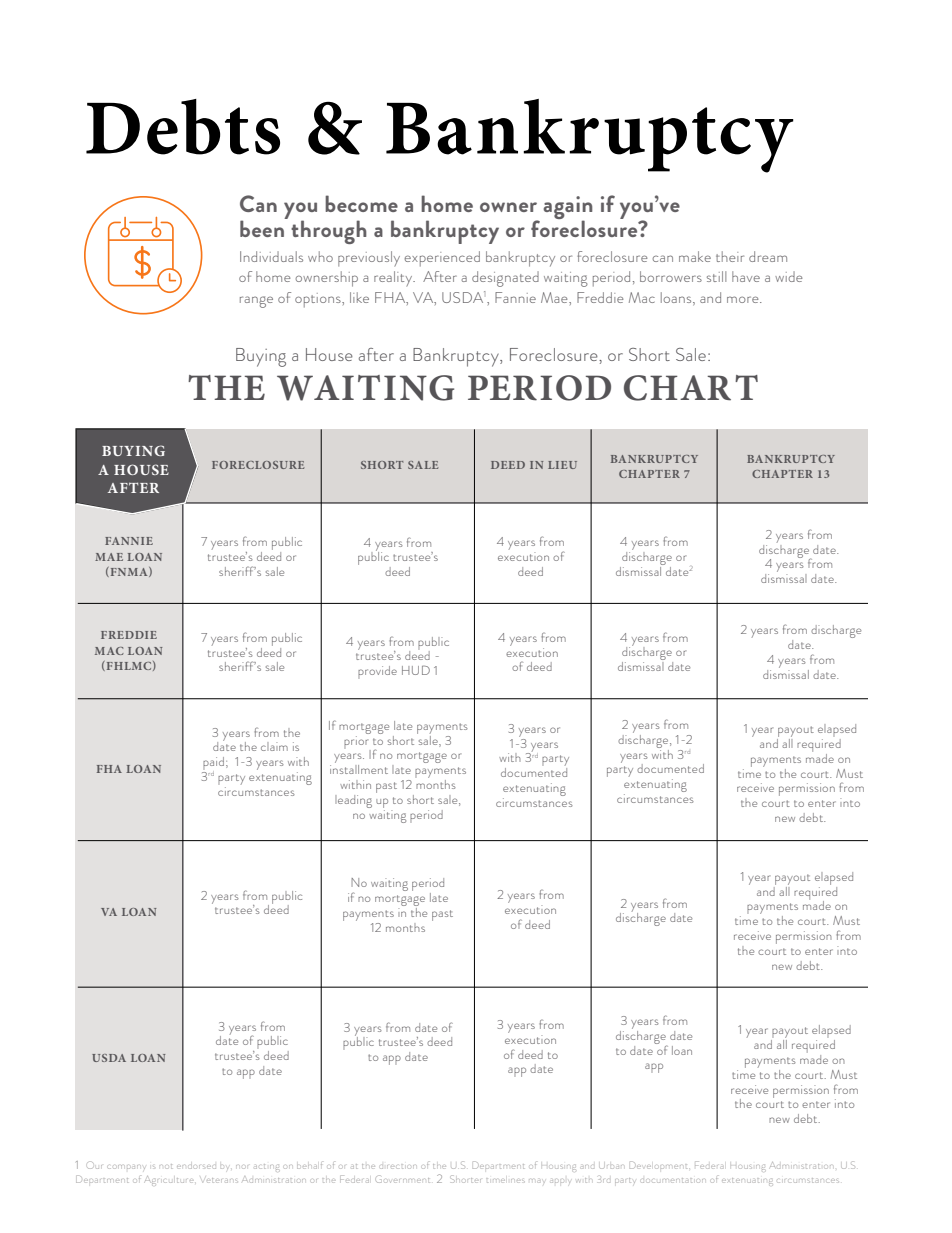  Describe the element at coordinates (377, 672) in the screenshot. I see `provide` at that location.
